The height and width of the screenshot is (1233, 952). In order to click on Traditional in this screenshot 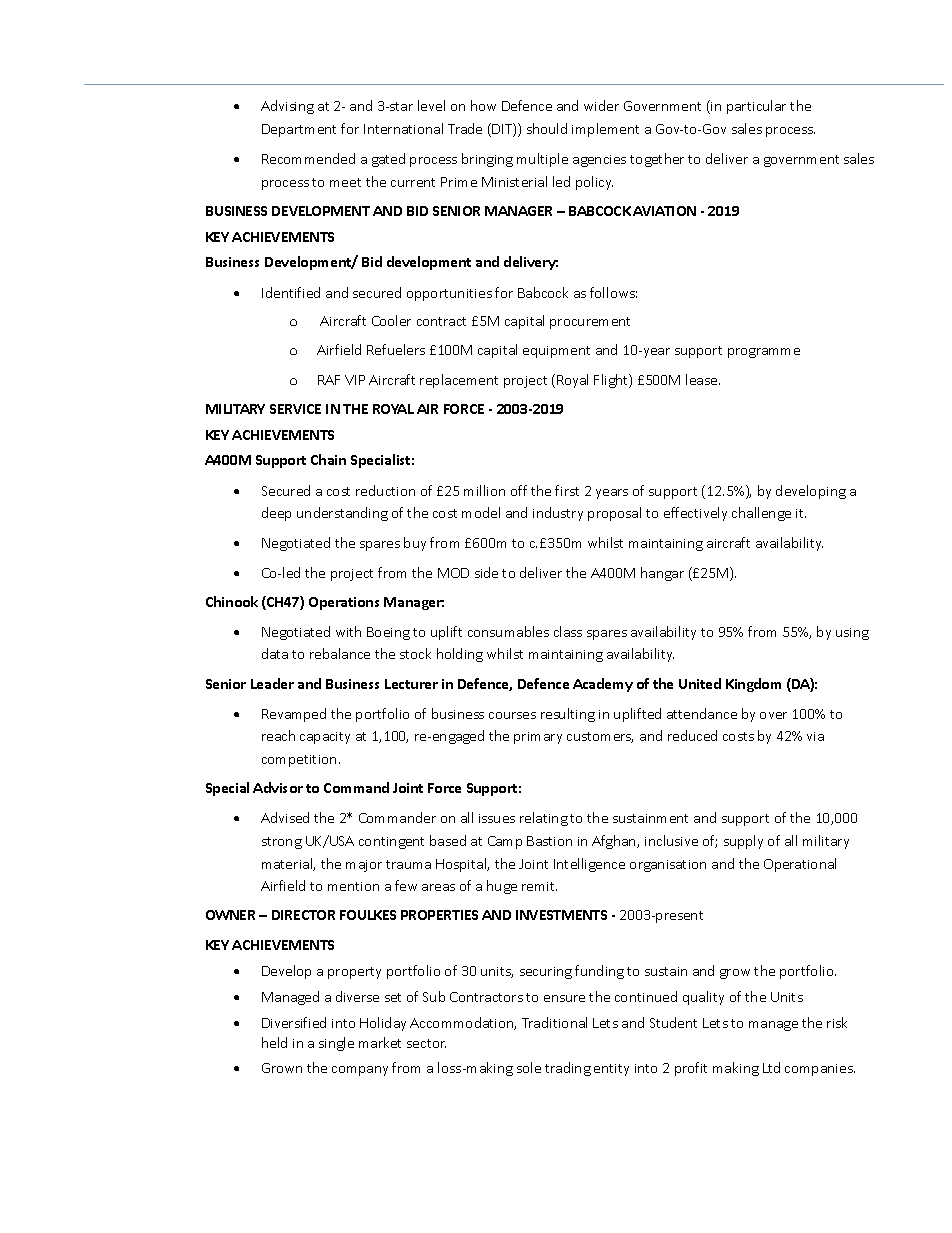, I will do `click(554, 1022)`.
